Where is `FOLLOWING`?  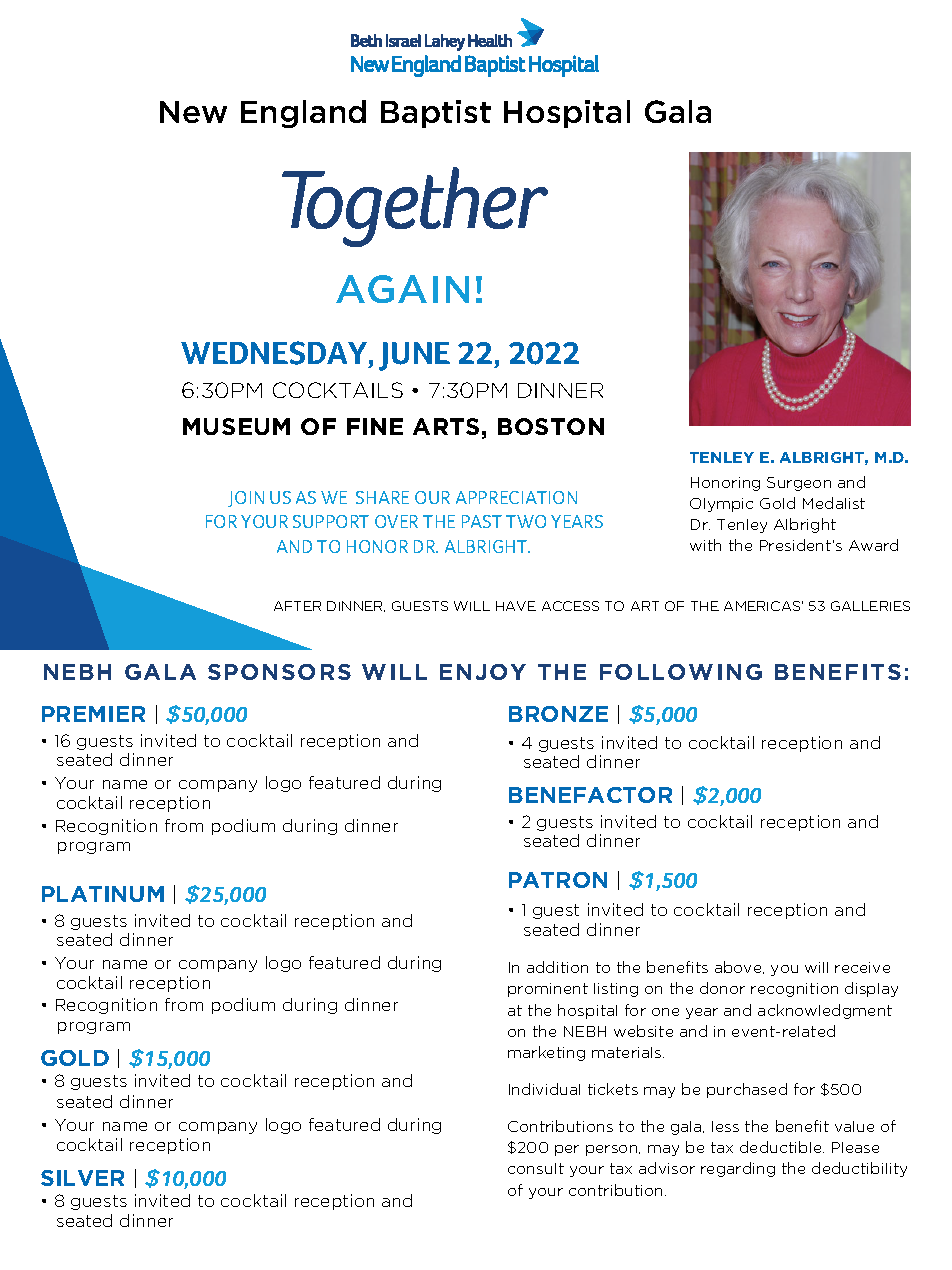 FOLLOWING is located at coordinates (681, 672).
